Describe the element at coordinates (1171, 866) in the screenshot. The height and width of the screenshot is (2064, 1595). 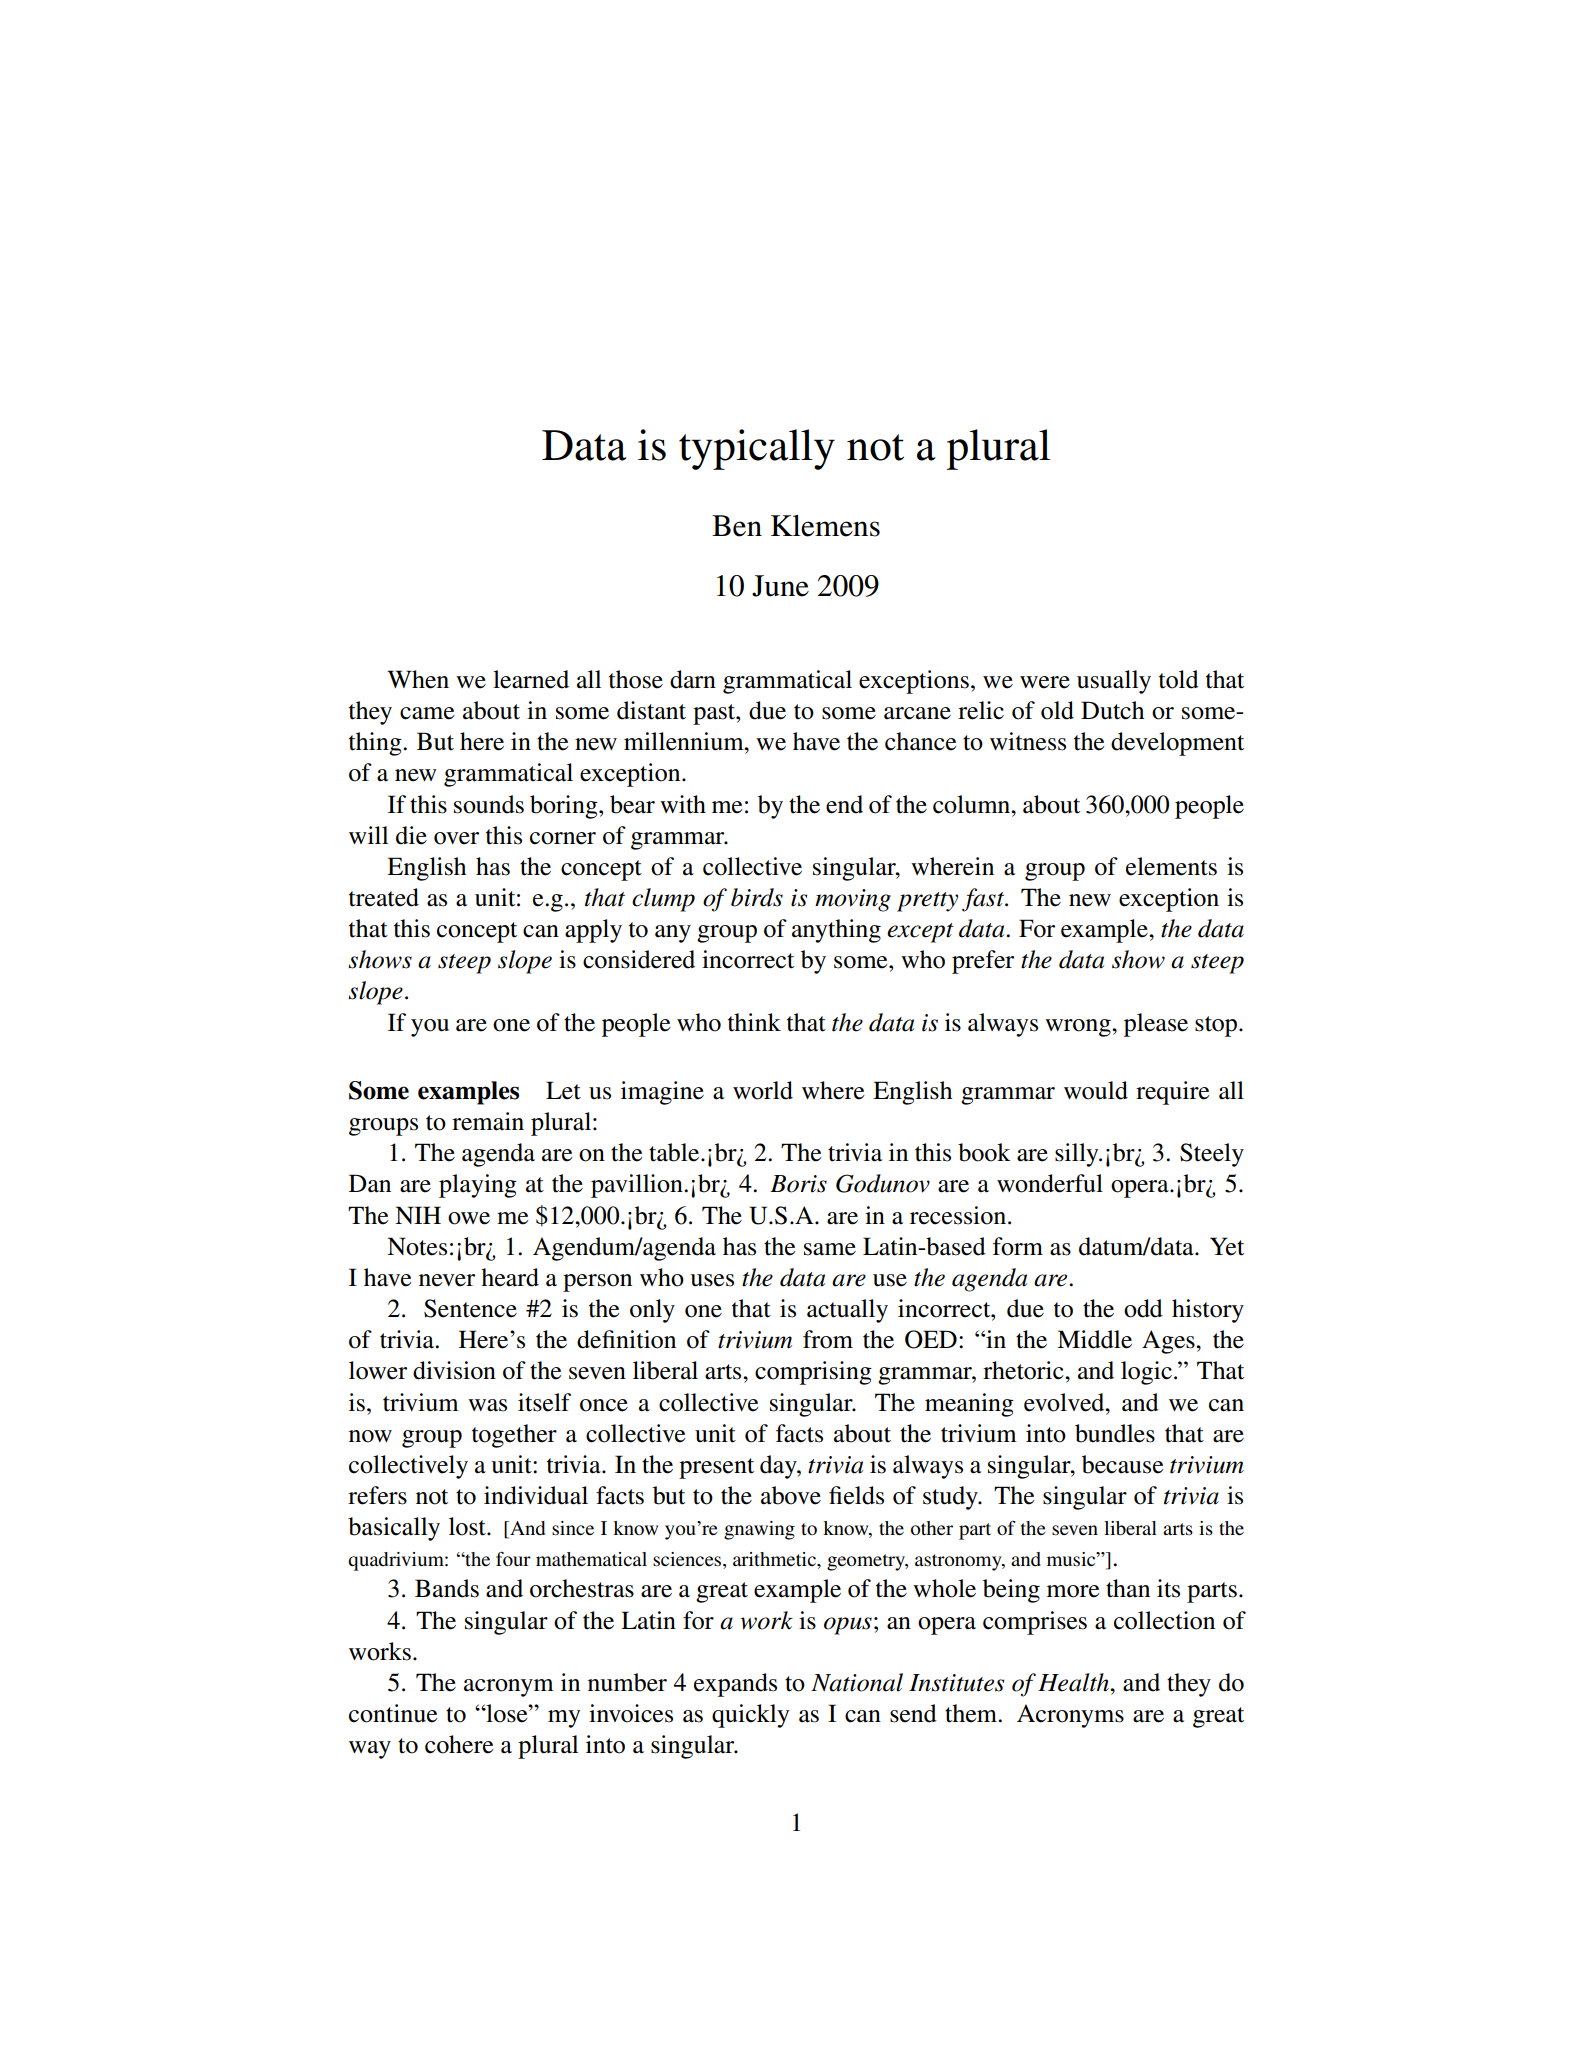
I see `elements` at that location.
